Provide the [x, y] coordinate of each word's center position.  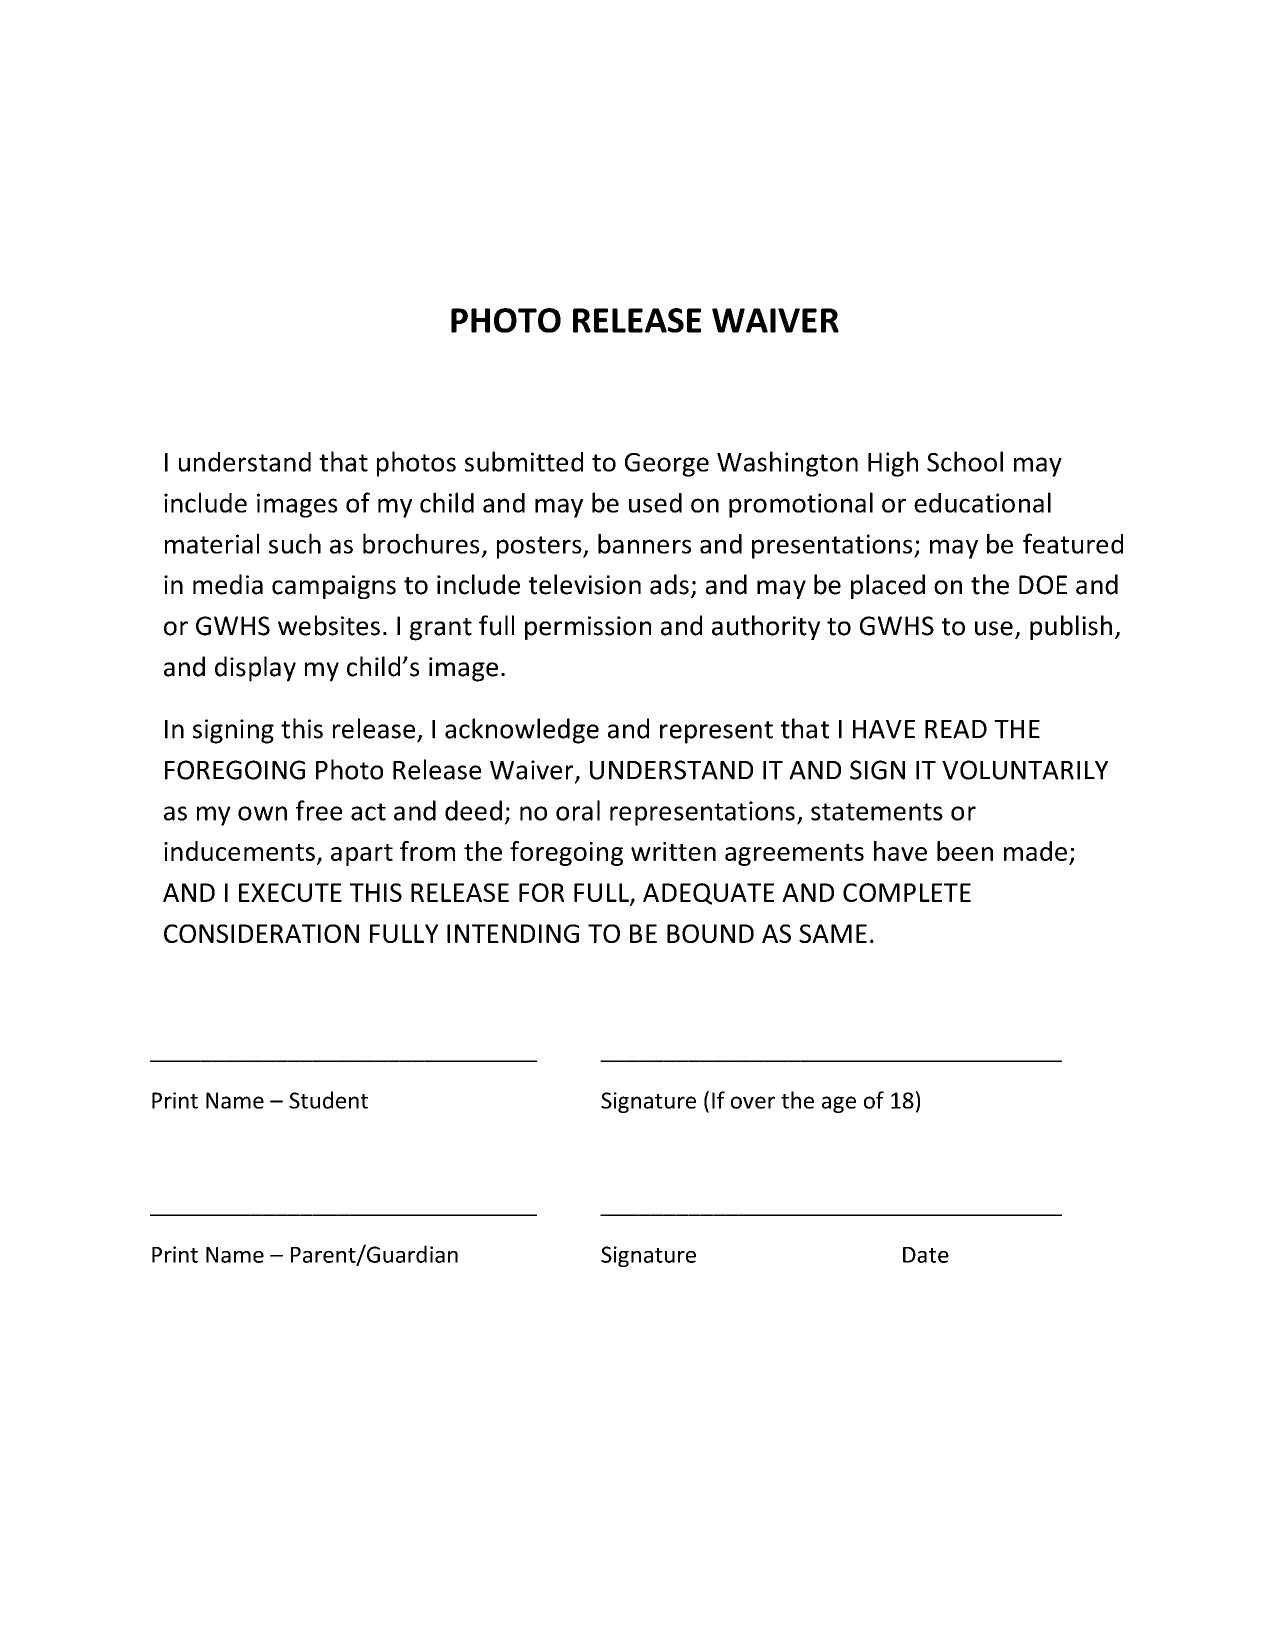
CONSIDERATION [261, 933]
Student [328, 1100]
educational [982, 502]
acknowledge [522, 731]
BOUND [710, 933]
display [255, 669]
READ [956, 729]
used [655, 503]
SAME [833, 933]
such [295, 543]
